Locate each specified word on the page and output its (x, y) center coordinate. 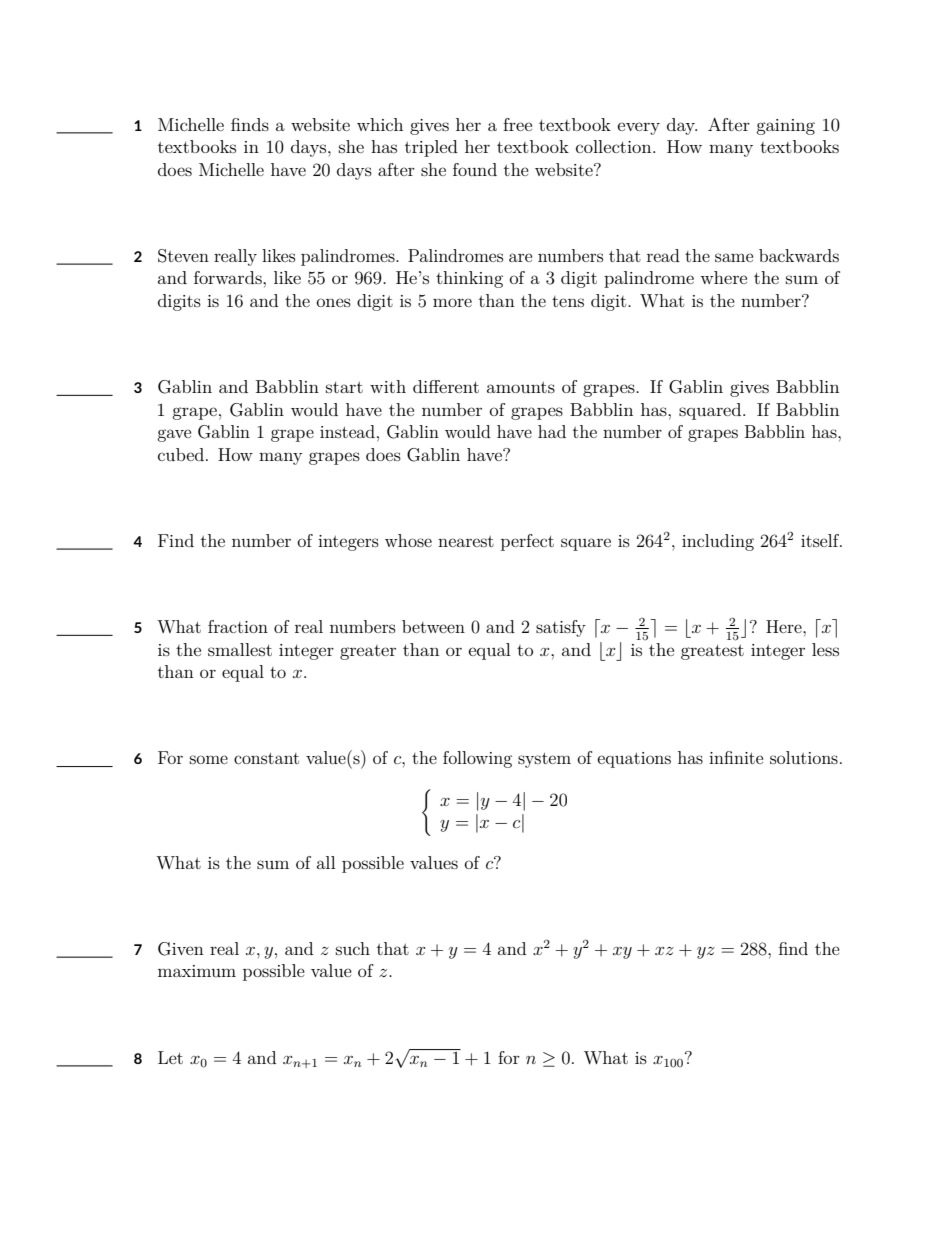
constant (266, 758)
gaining (785, 127)
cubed (181, 454)
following (477, 759)
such (353, 948)
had (552, 431)
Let (170, 1057)
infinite (736, 757)
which (380, 124)
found (475, 169)
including (718, 542)
